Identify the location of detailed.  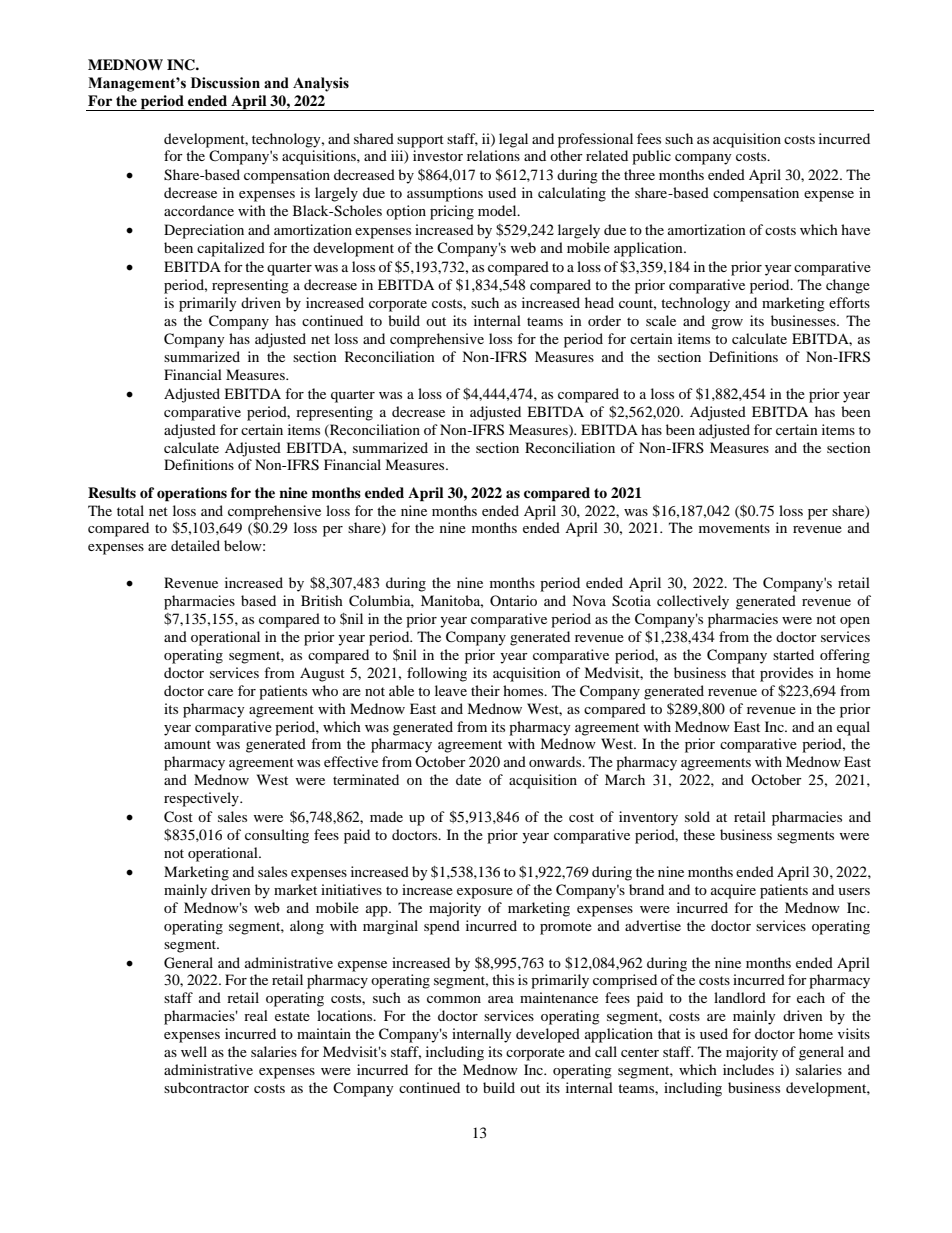
(195, 545).
